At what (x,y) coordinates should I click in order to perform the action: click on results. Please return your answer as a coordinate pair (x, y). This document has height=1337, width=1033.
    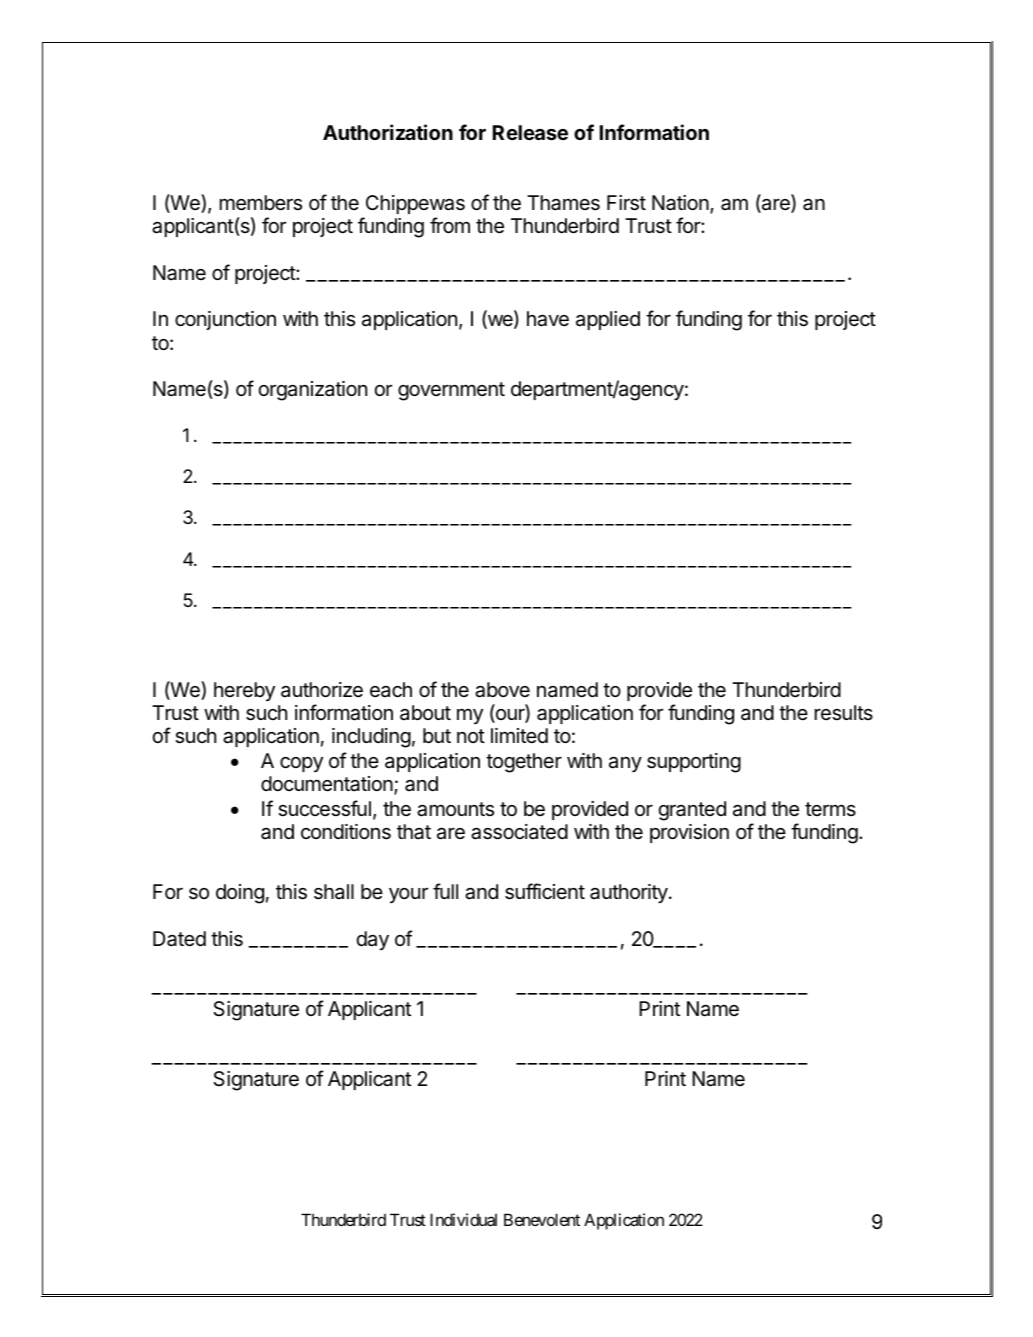
    Looking at the image, I should click on (844, 713).
